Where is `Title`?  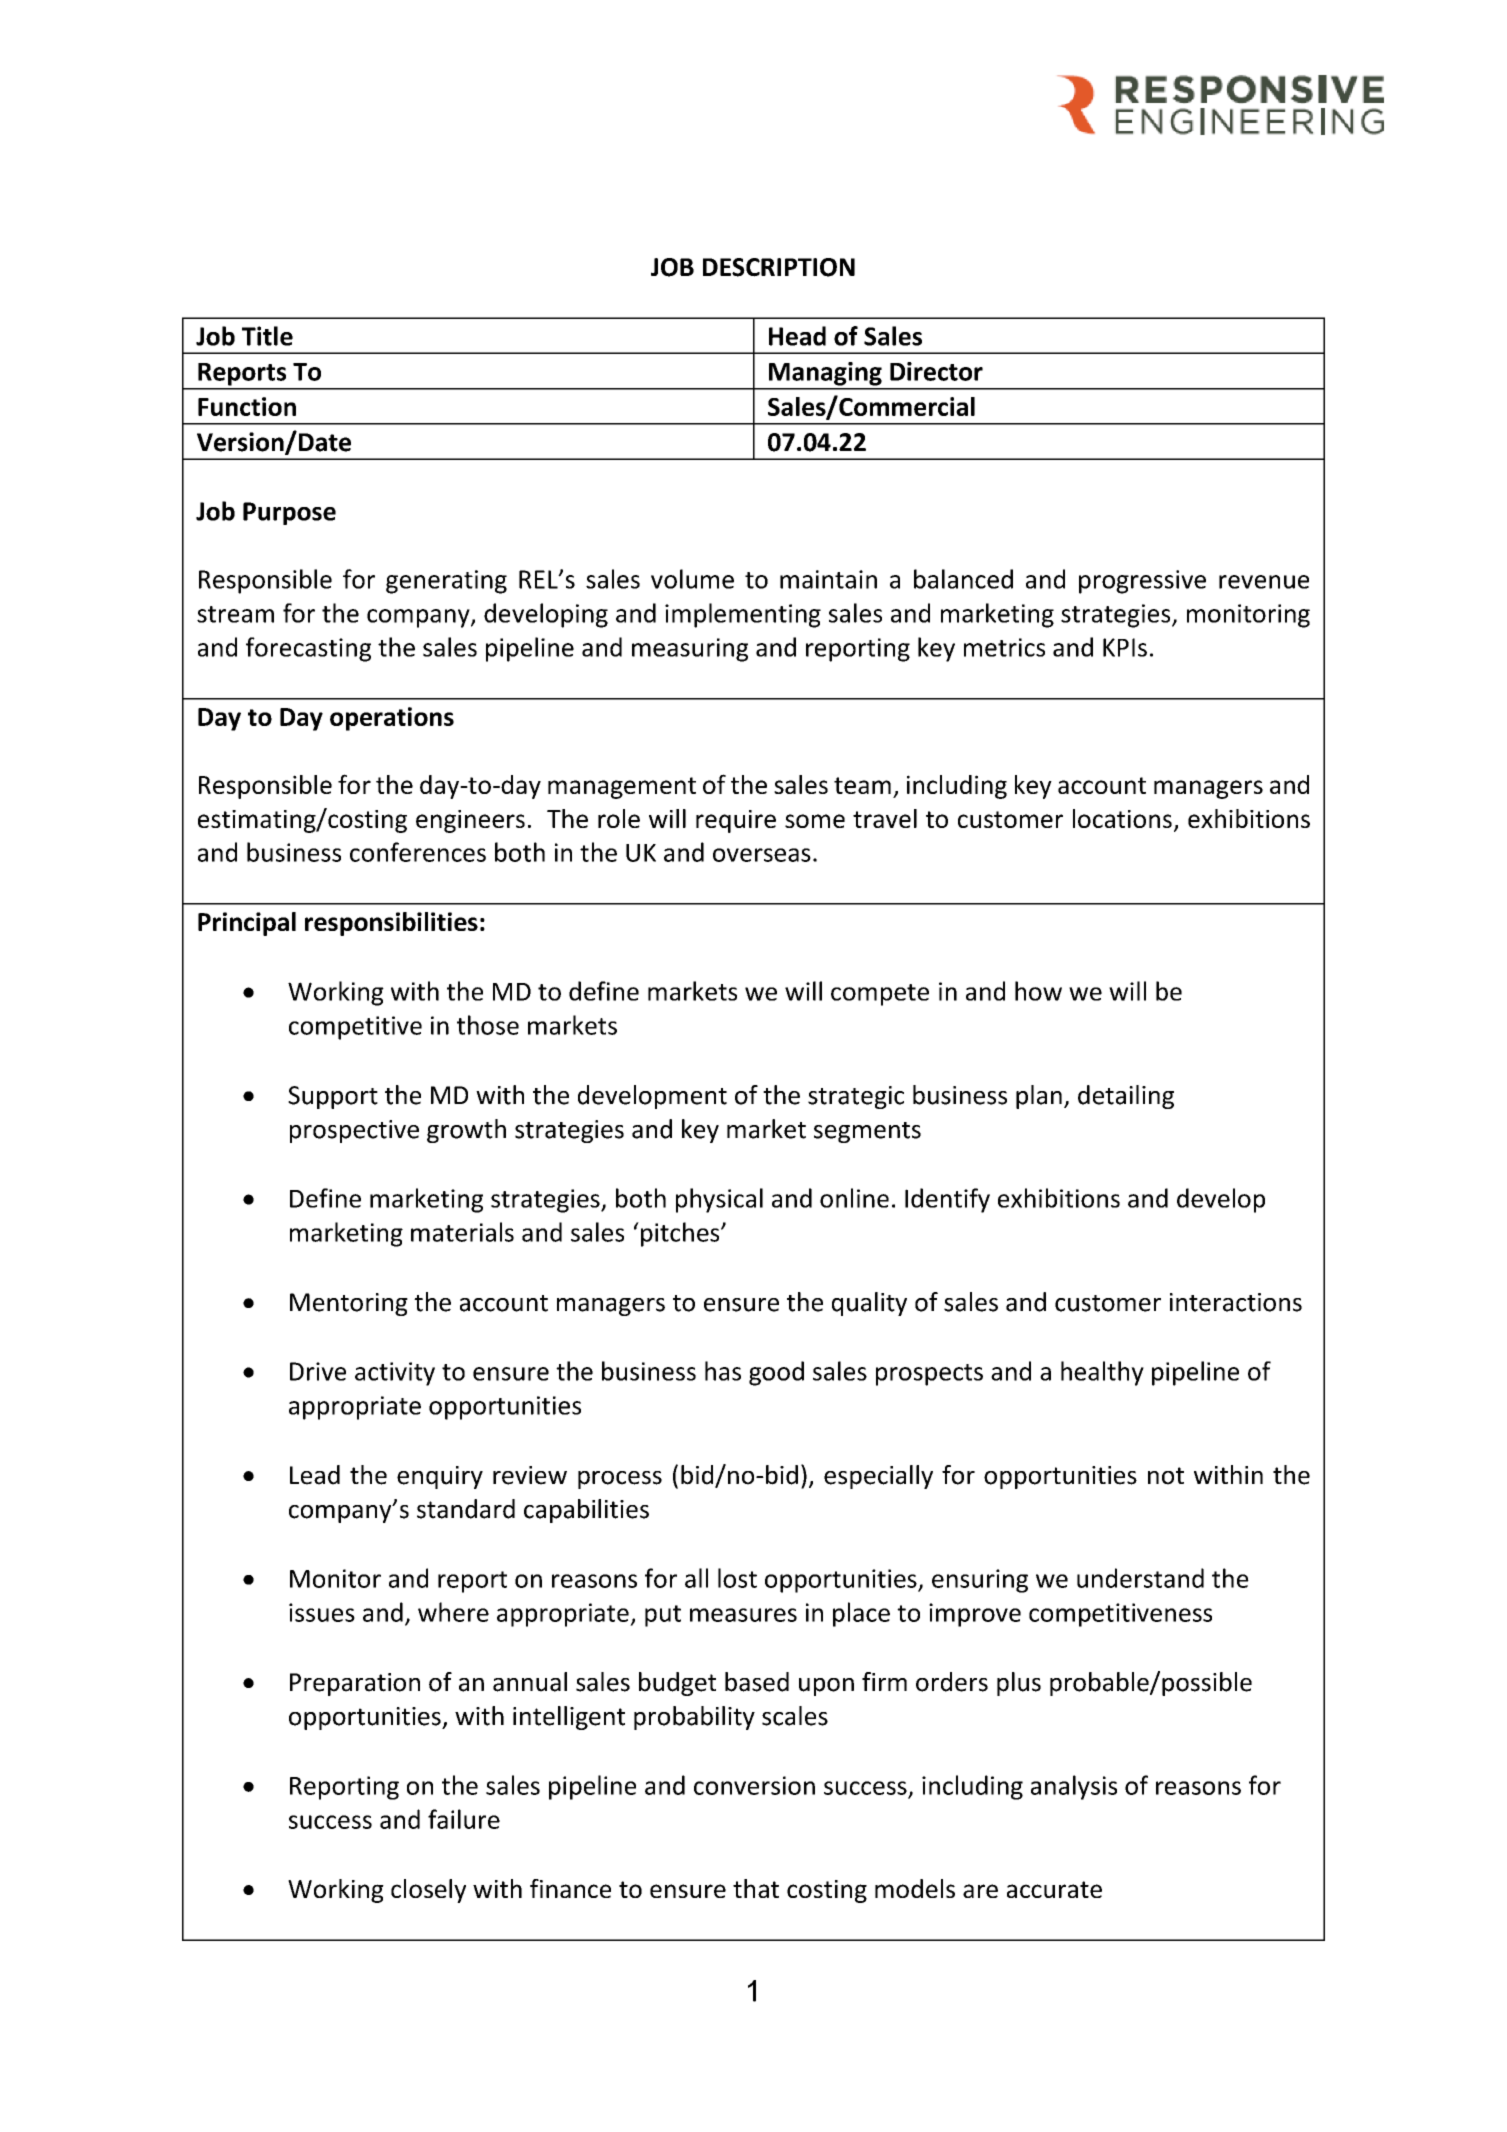 Title is located at coordinates (267, 336).
